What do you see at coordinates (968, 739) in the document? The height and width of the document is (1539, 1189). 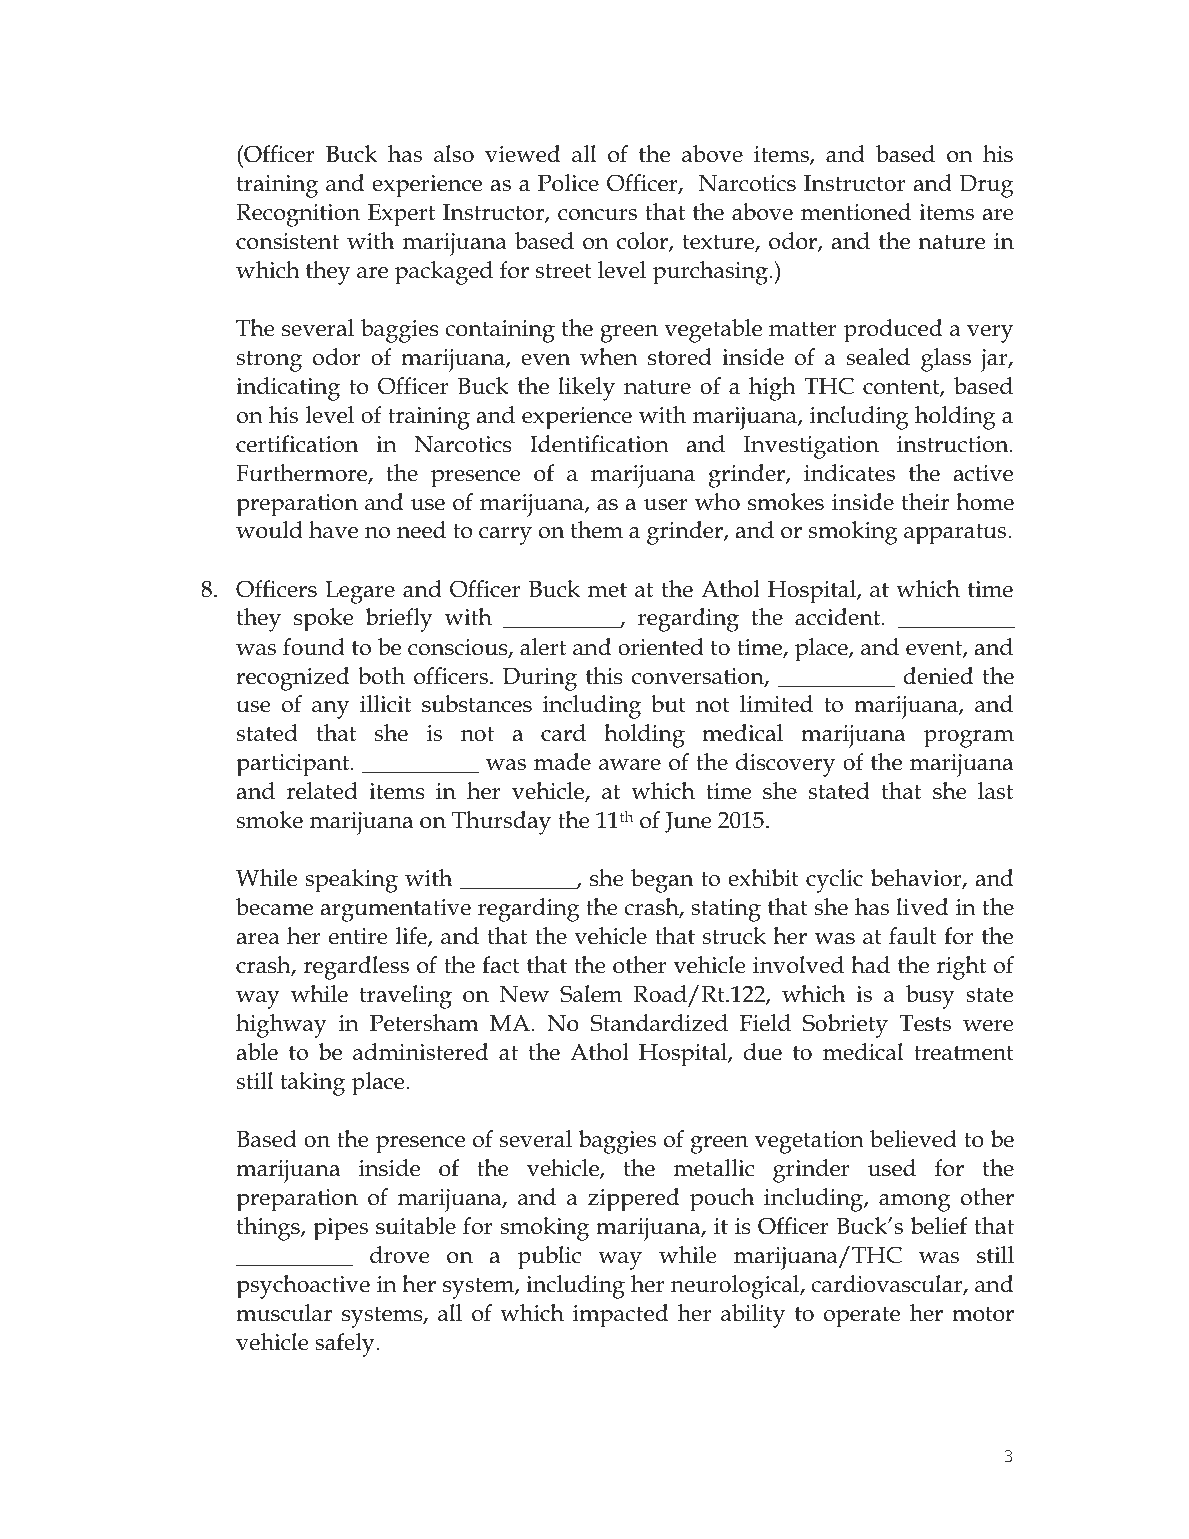 I see `program` at bounding box center [968, 739].
